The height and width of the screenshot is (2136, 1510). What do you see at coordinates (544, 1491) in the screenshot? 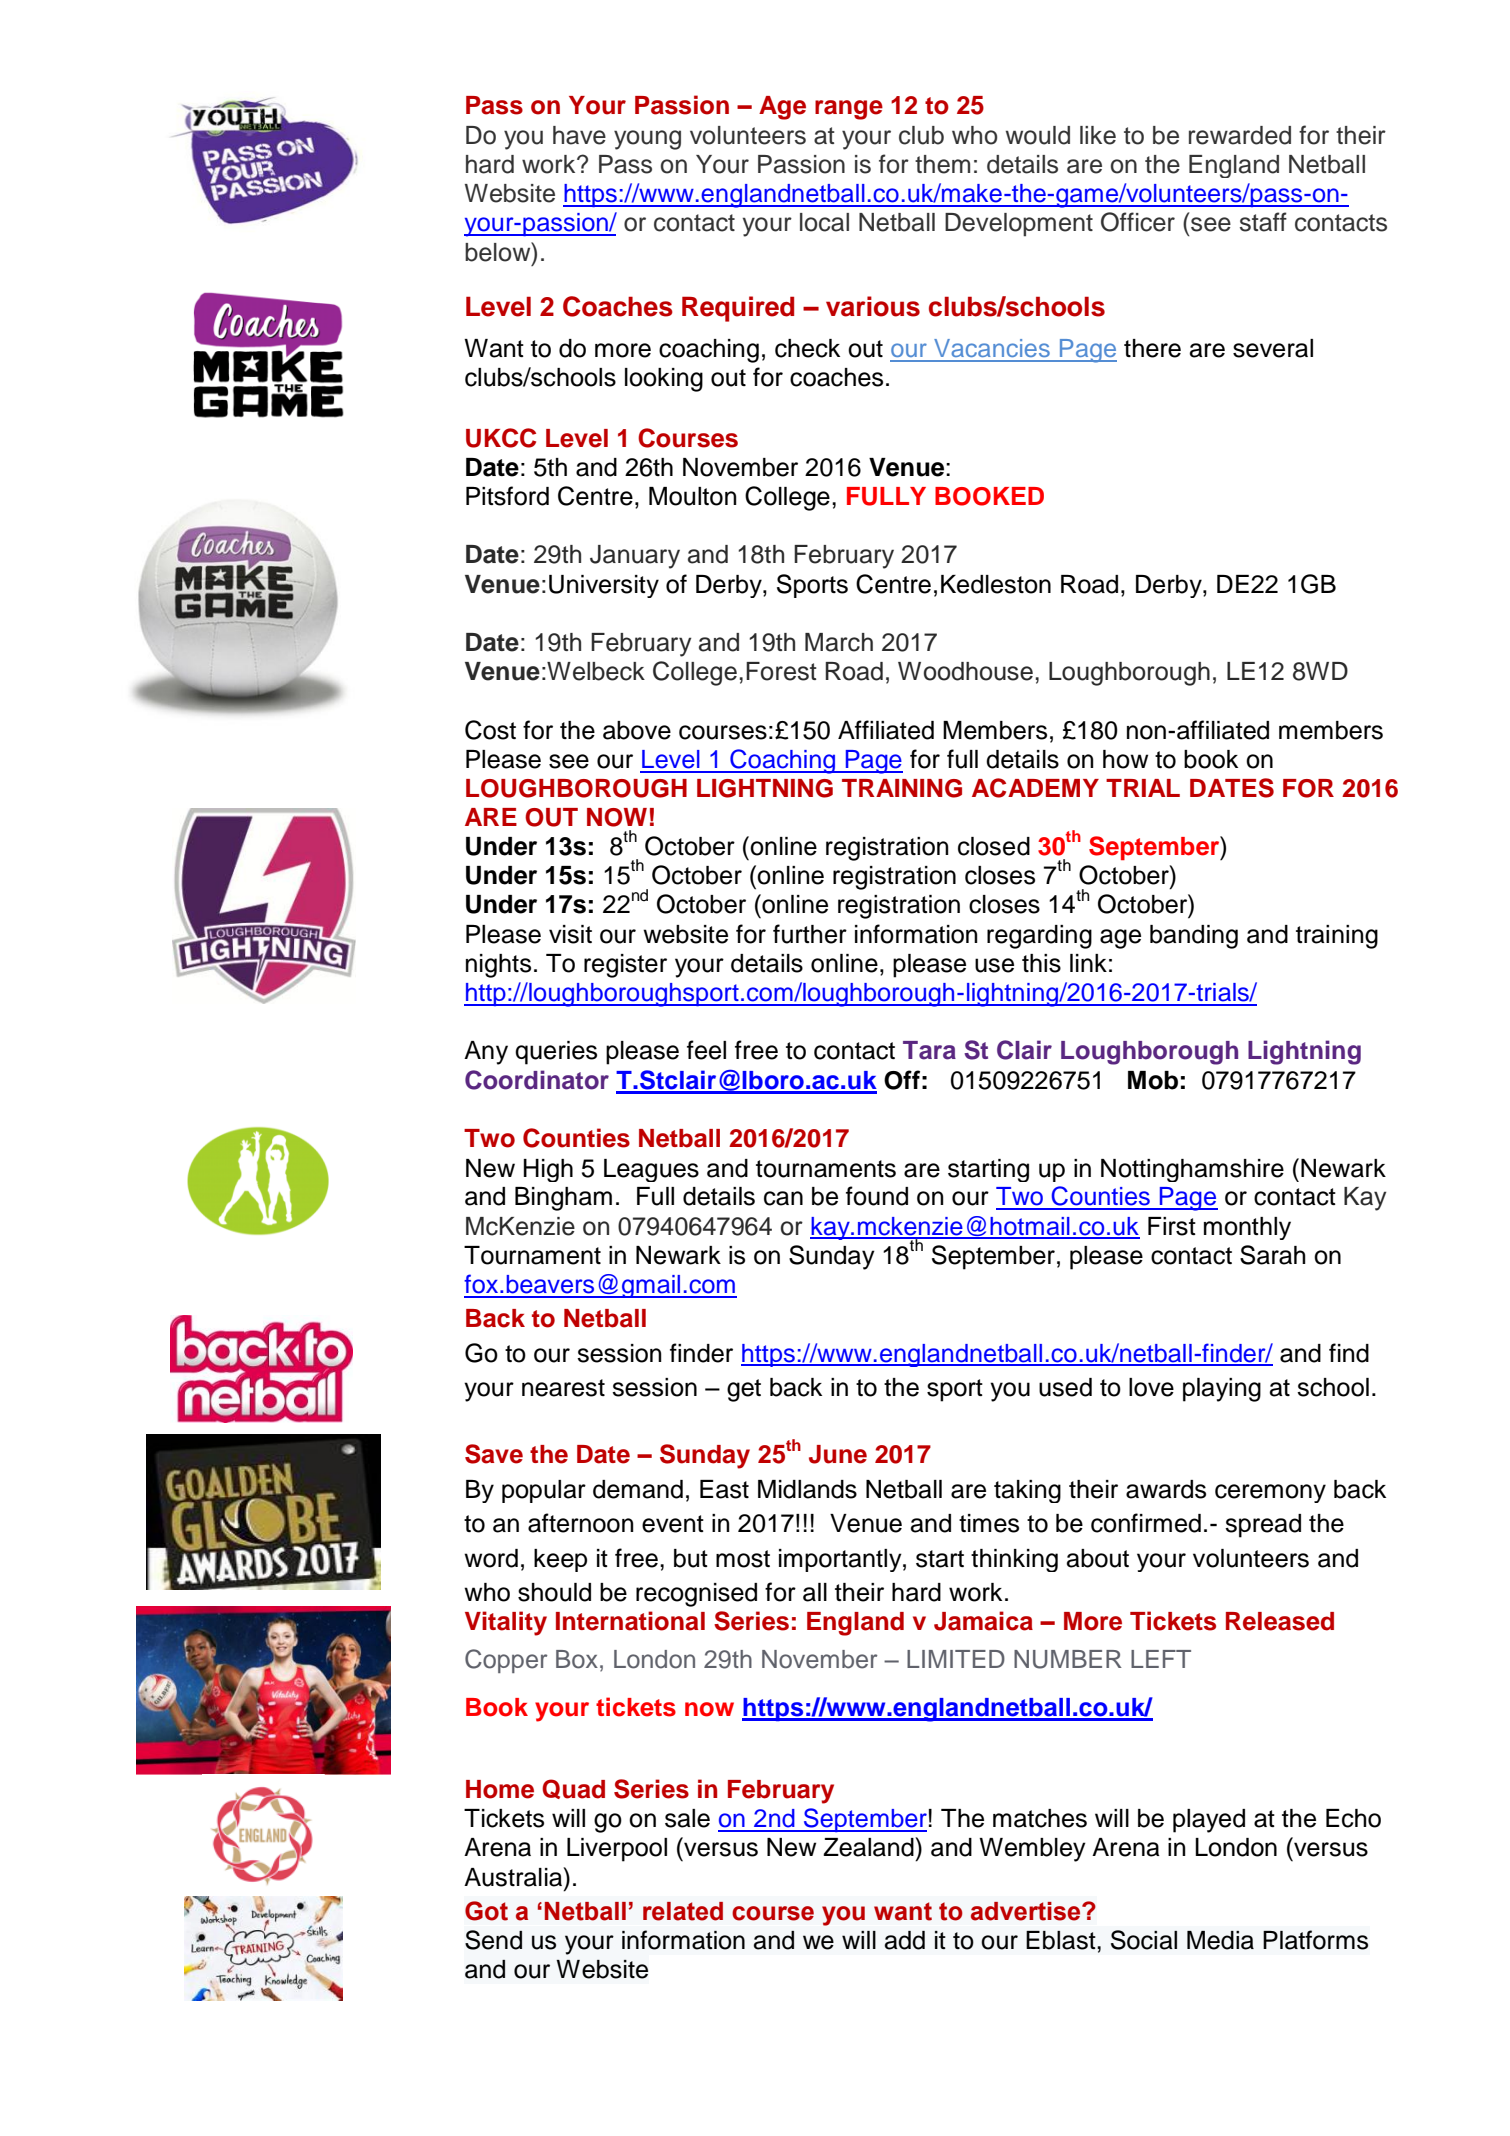
I see `popular` at bounding box center [544, 1491].
